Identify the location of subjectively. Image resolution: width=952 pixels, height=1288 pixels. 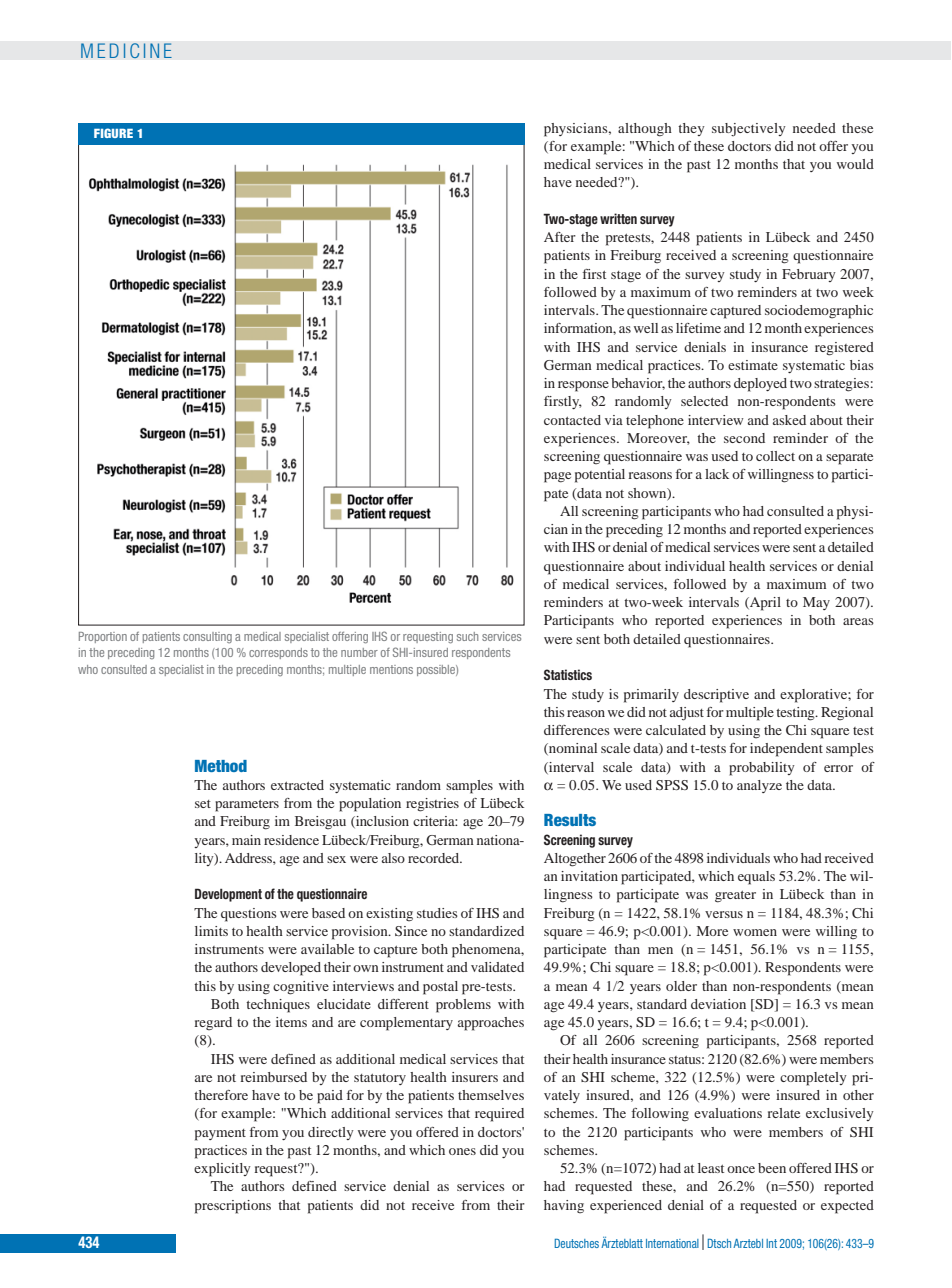
(749, 129).
